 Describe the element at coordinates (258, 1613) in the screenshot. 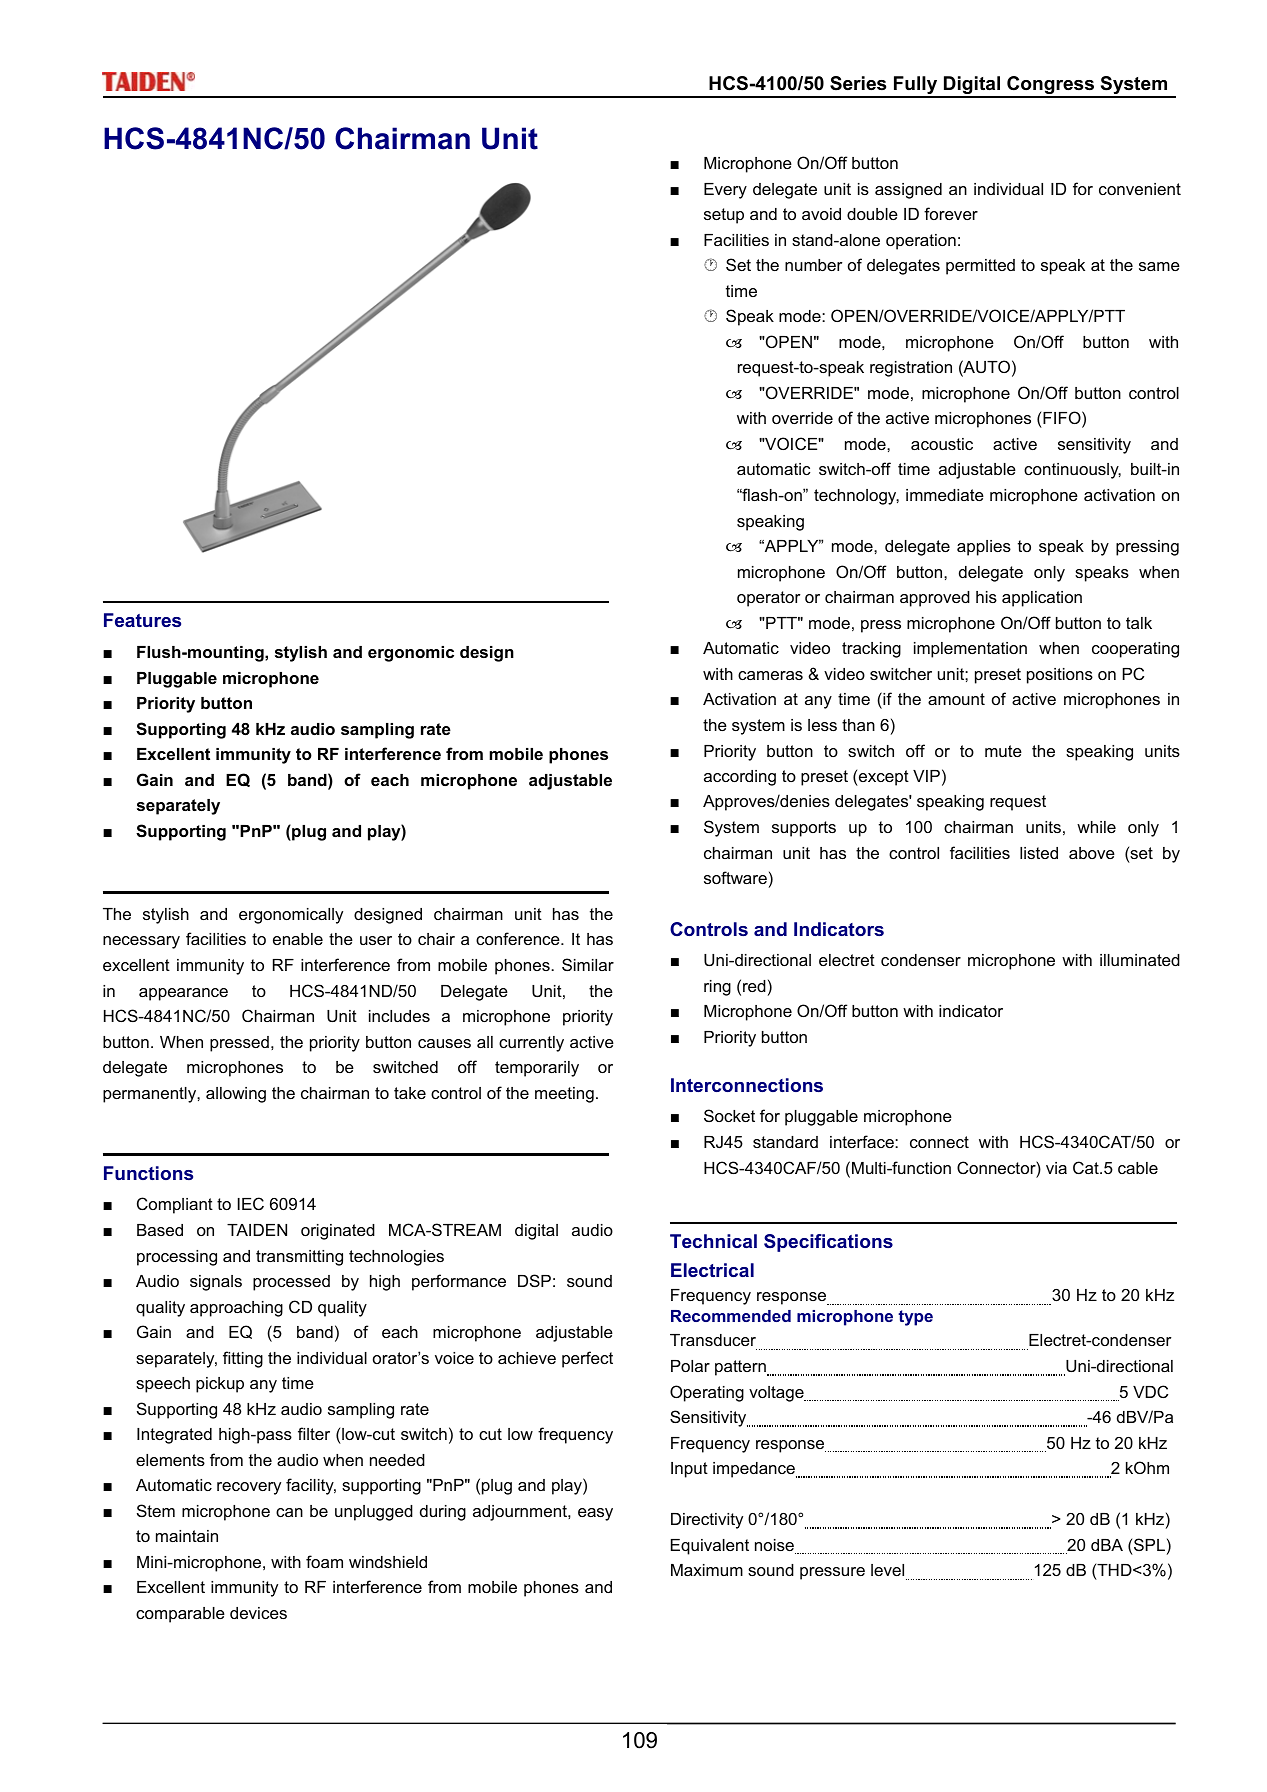

I see `devices` at that location.
